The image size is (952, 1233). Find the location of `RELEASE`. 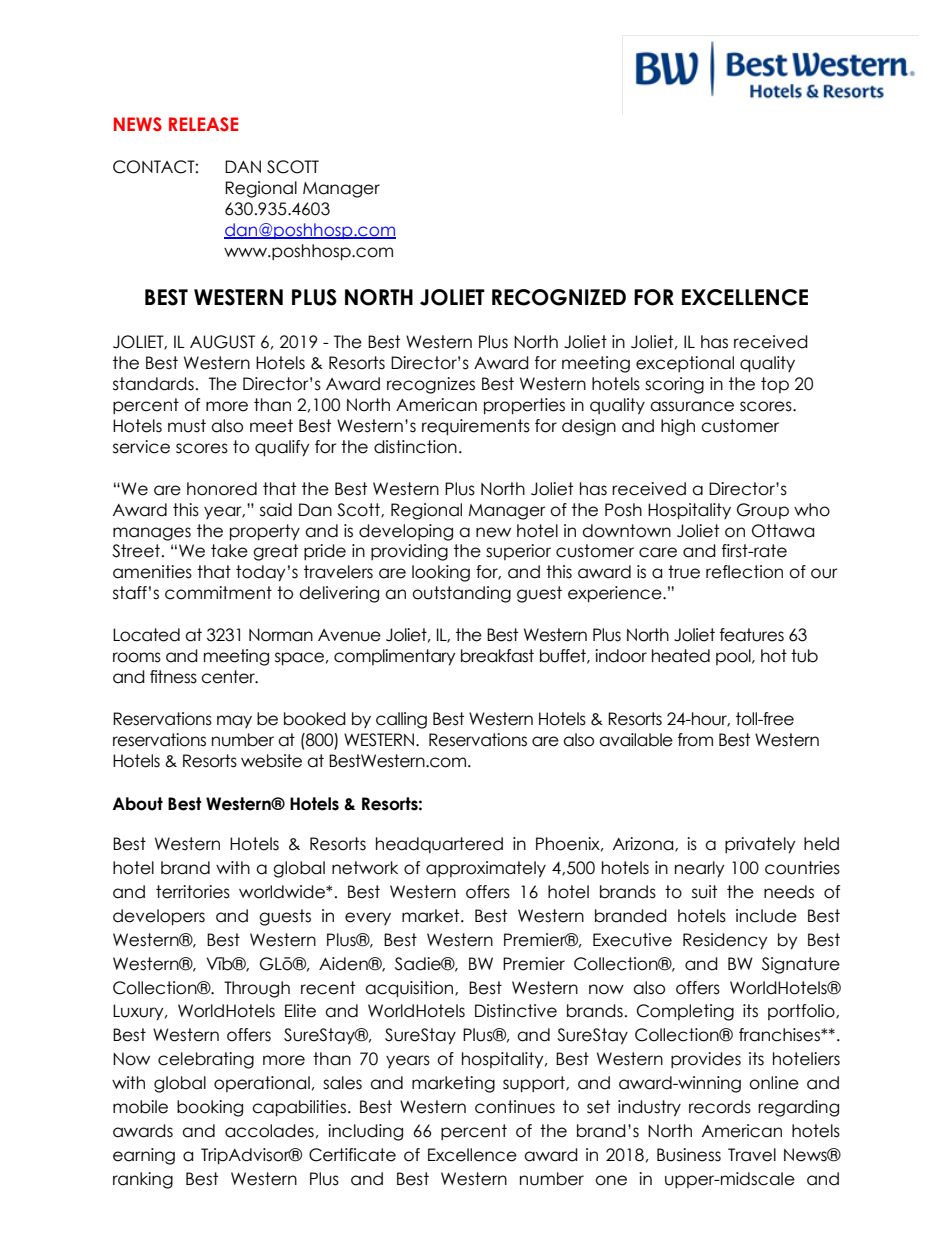

RELEASE is located at coordinates (203, 124).
